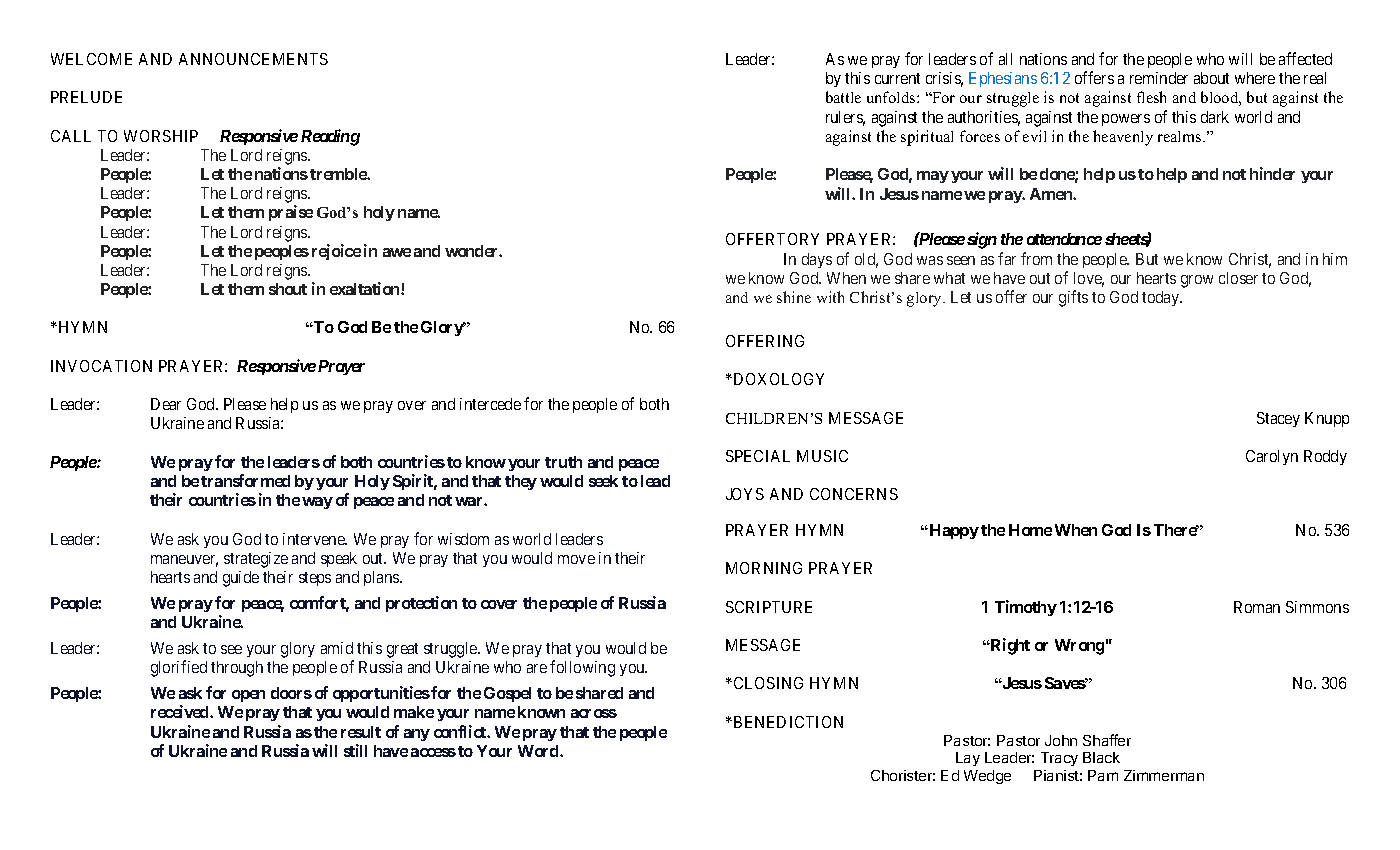 The width and height of the screenshot is (1400, 850). What do you see at coordinates (1278, 419) in the screenshot?
I see `Stacey` at bounding box center [1278, 419].
